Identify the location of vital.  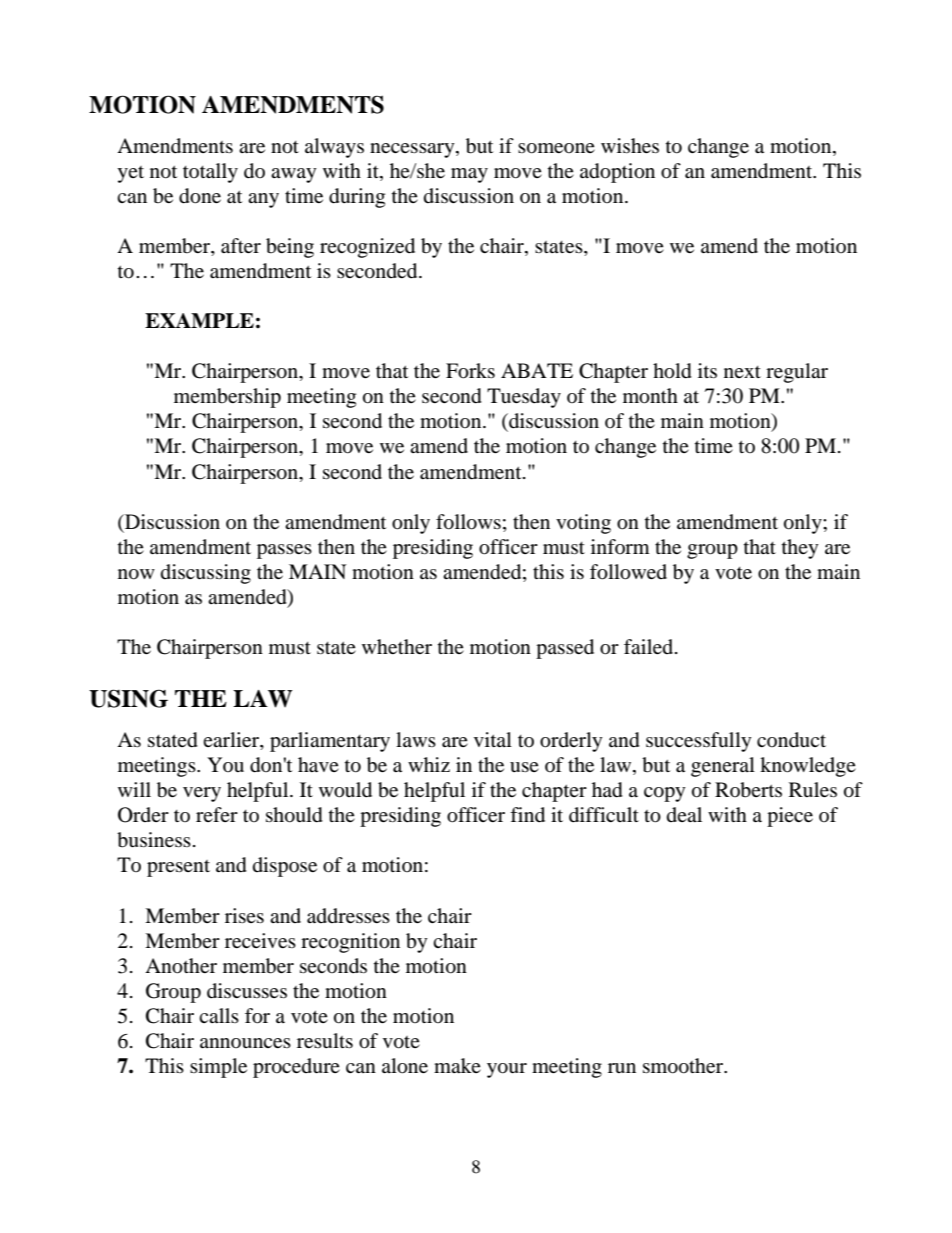
(493, 739).
